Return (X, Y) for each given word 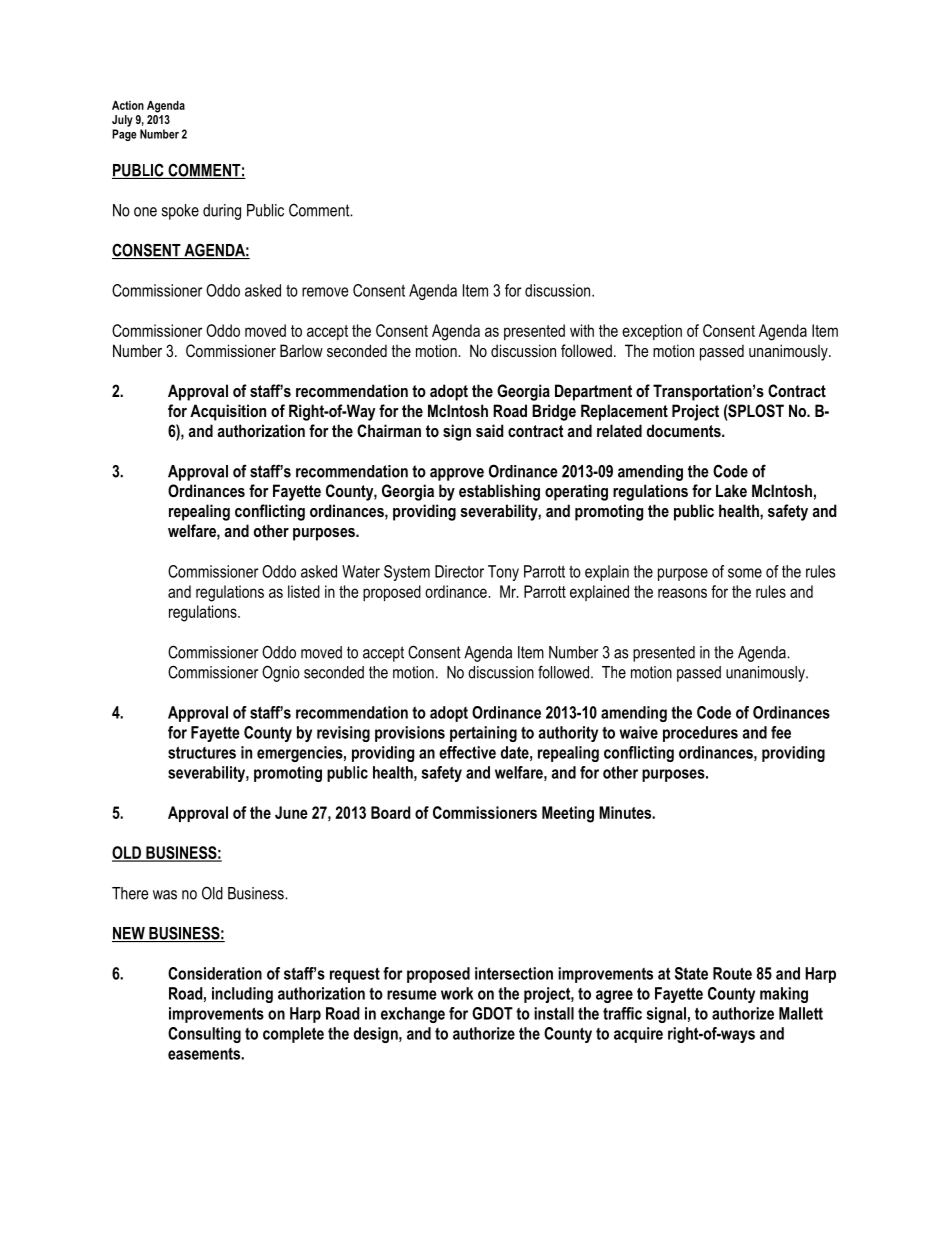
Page (124, 135)
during (222, 212)
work (457, 993)
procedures (700, 734)
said (490, 430)
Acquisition (228, 412)
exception (652, 332)
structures (202, 752)
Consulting (204, 1035)
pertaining (483, 734)
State (691, 973)
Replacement (624, 412)
